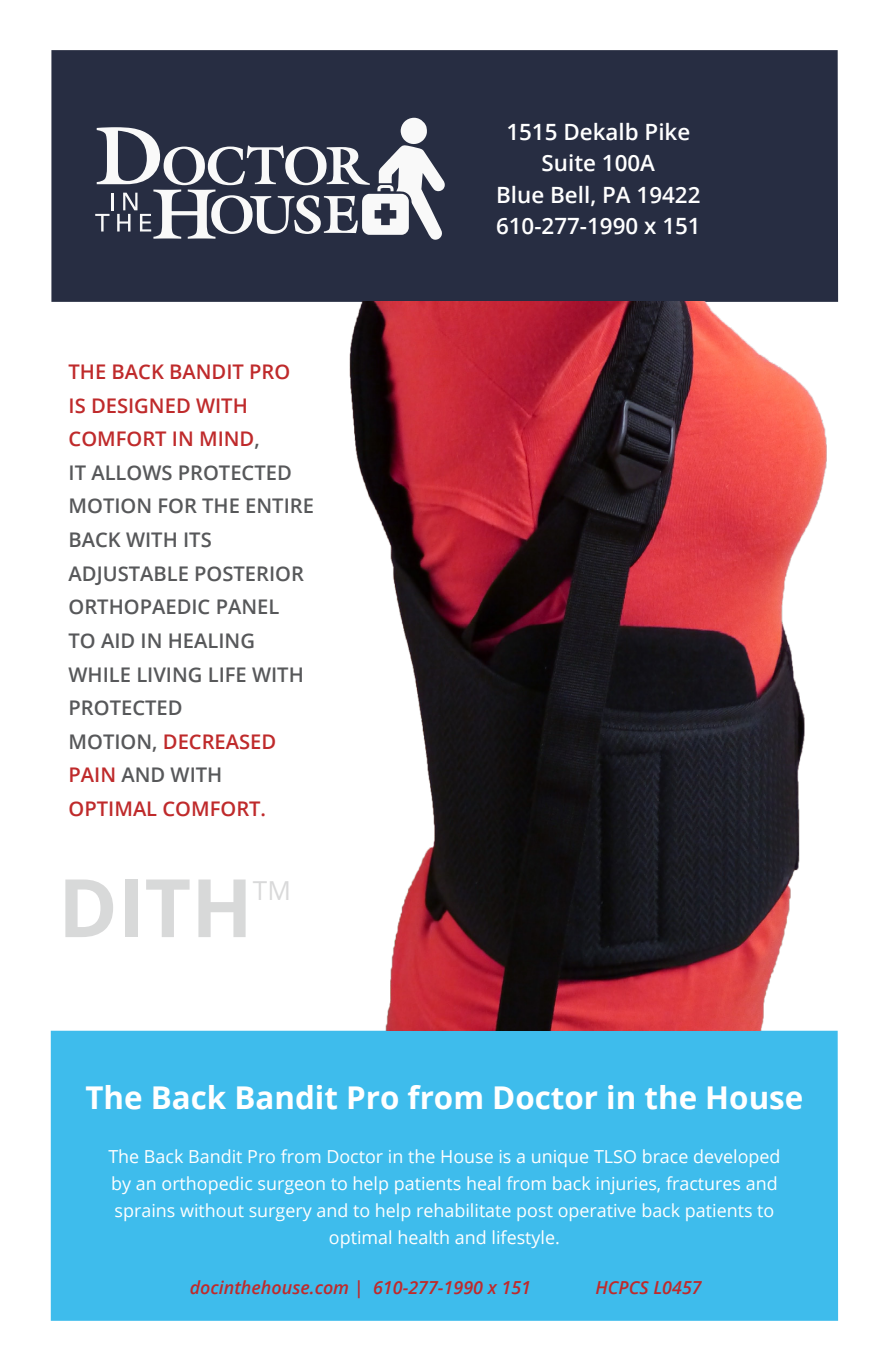 Image resolution: width=887 pixels, height=1372 pixels. I want to click on LIVING, so click(169, 675).
